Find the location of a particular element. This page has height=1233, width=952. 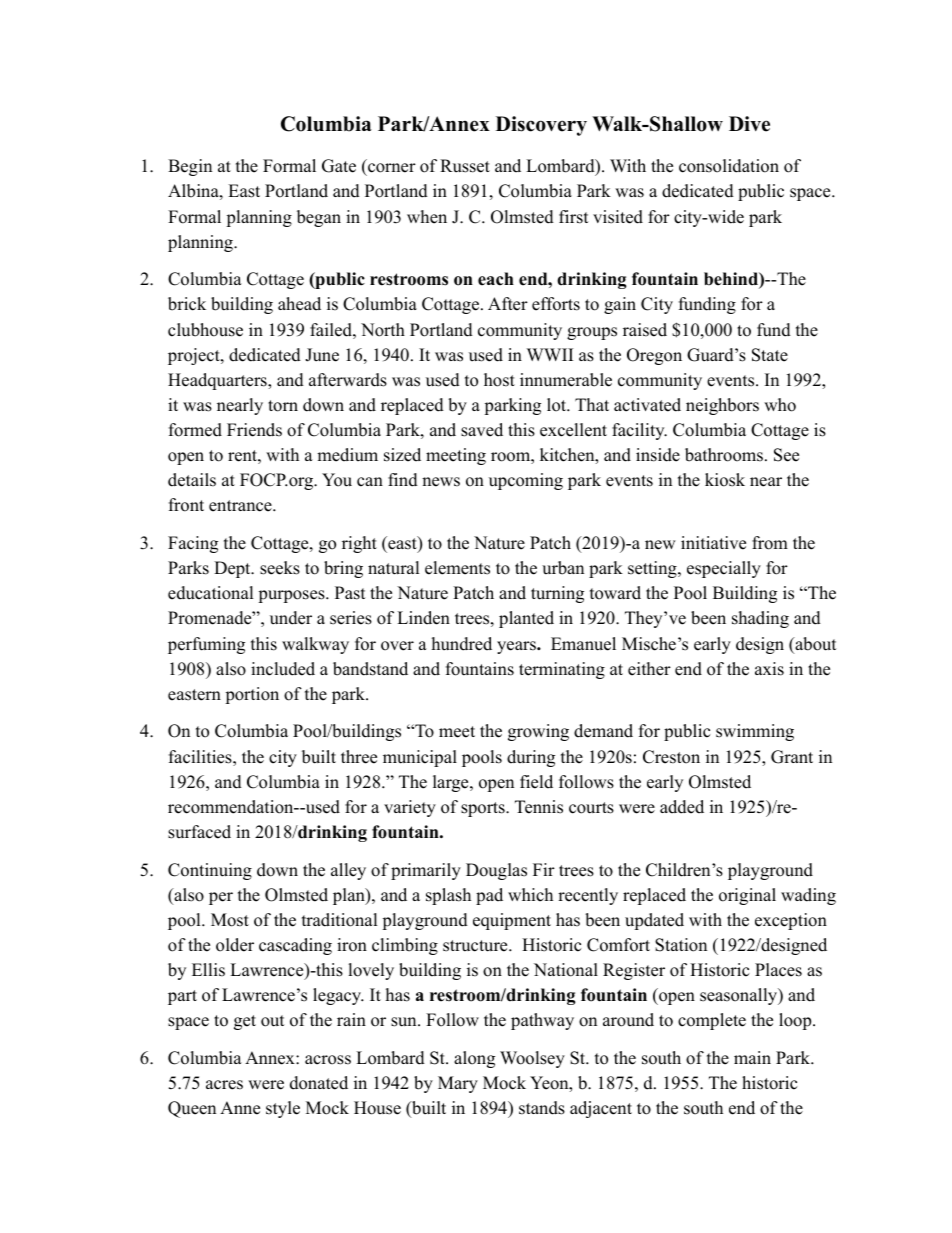

acres is located at coordinates (224, 1085).
